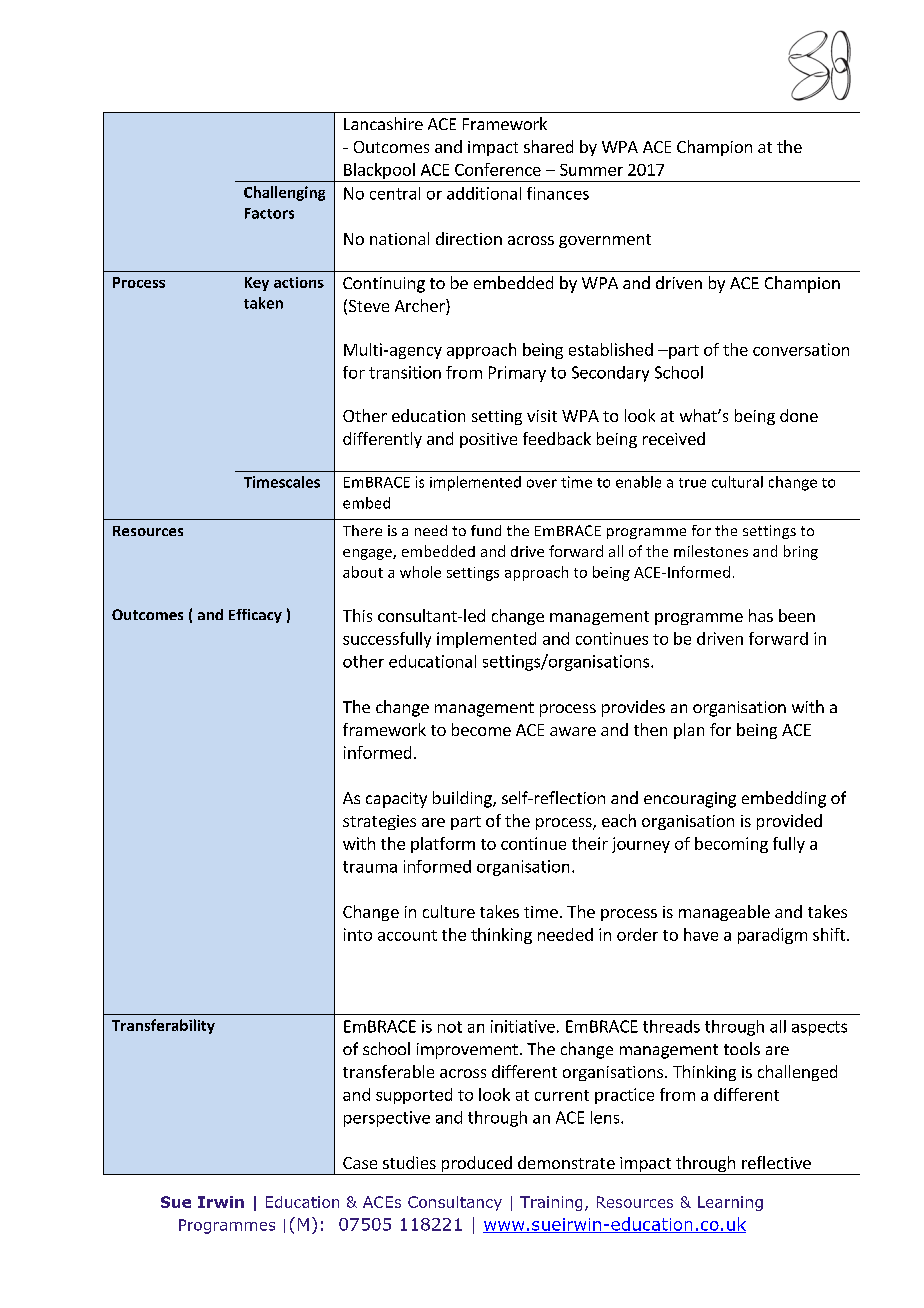 The image size is (924, 1308). What do you see at coordinates (284, 193) in the image?
I see `Challenging` at bounding box center [284, 193].
